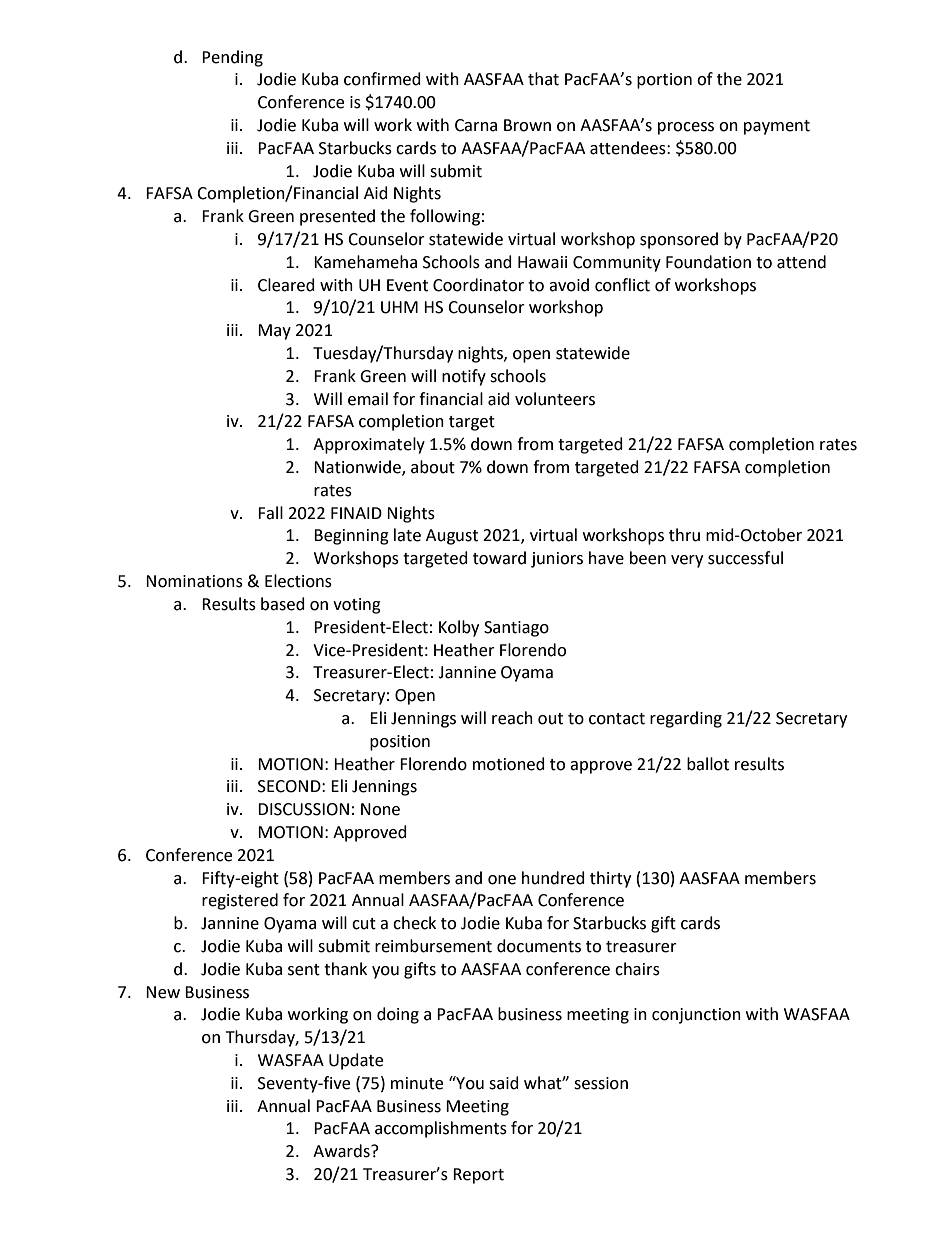  Describe the element at coordinates (232, 58) in the page. I see `Pending` at that location.
